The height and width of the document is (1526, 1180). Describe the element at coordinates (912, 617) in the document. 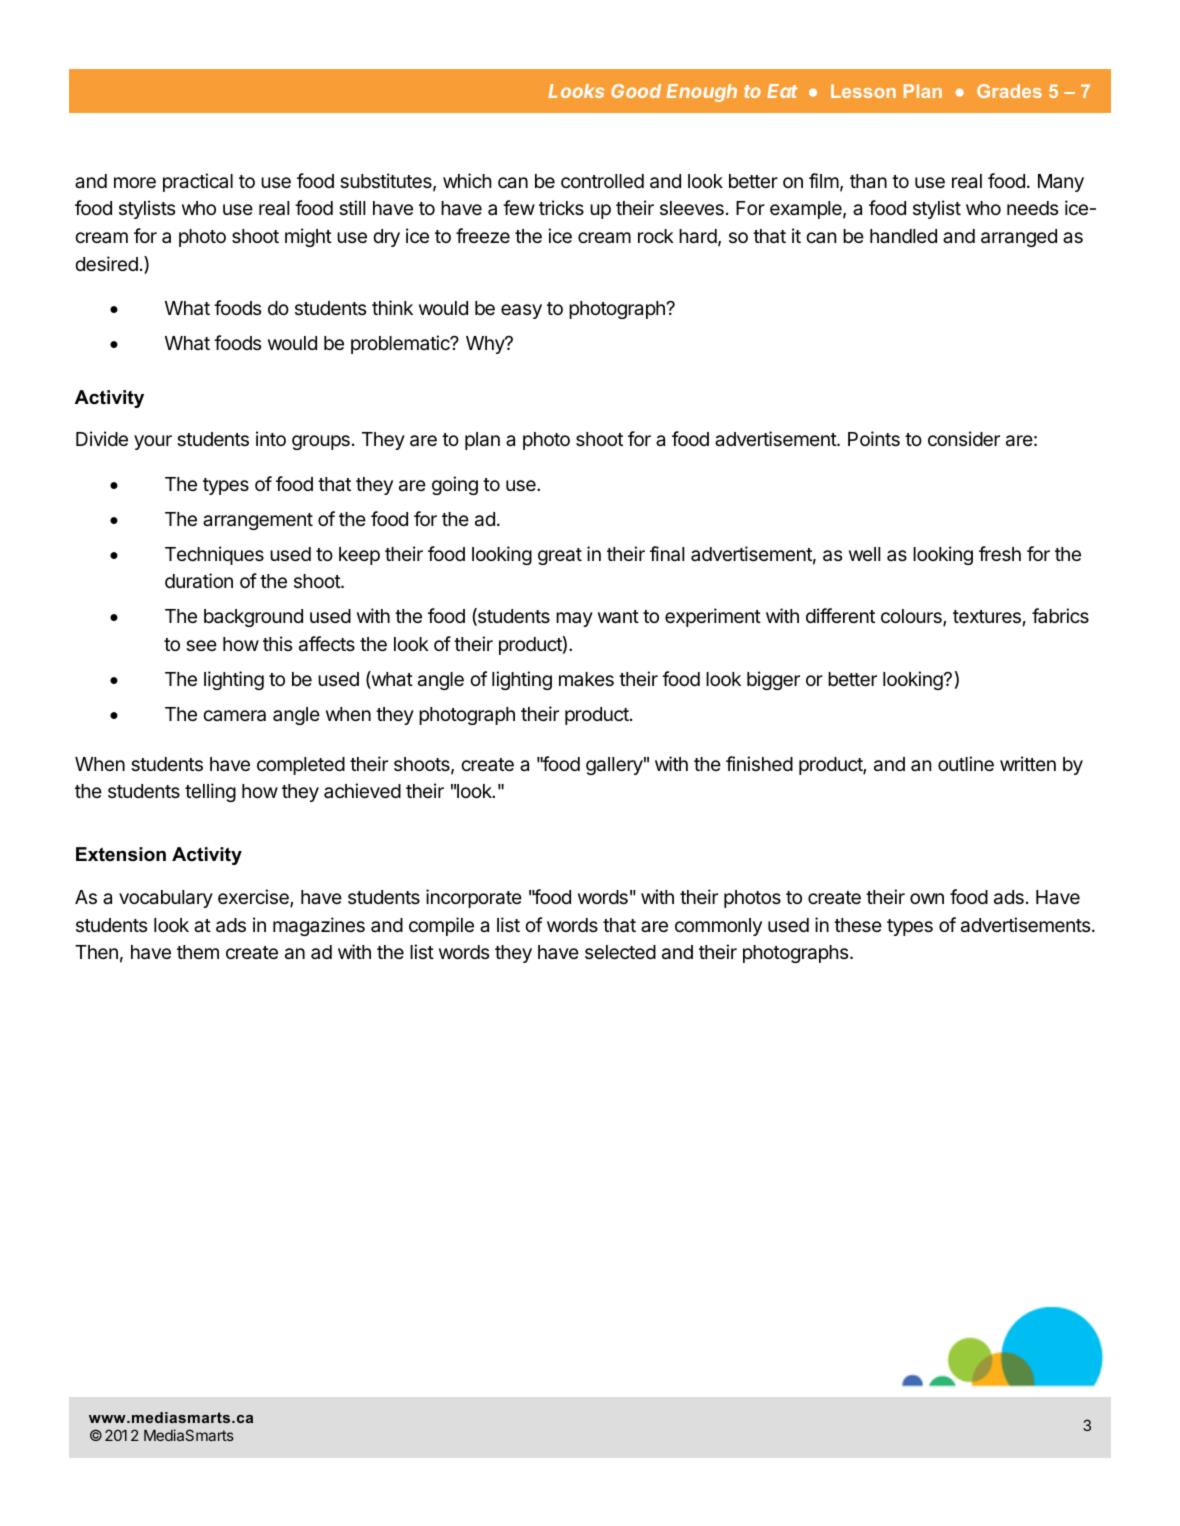

I see `colours` at that location.
